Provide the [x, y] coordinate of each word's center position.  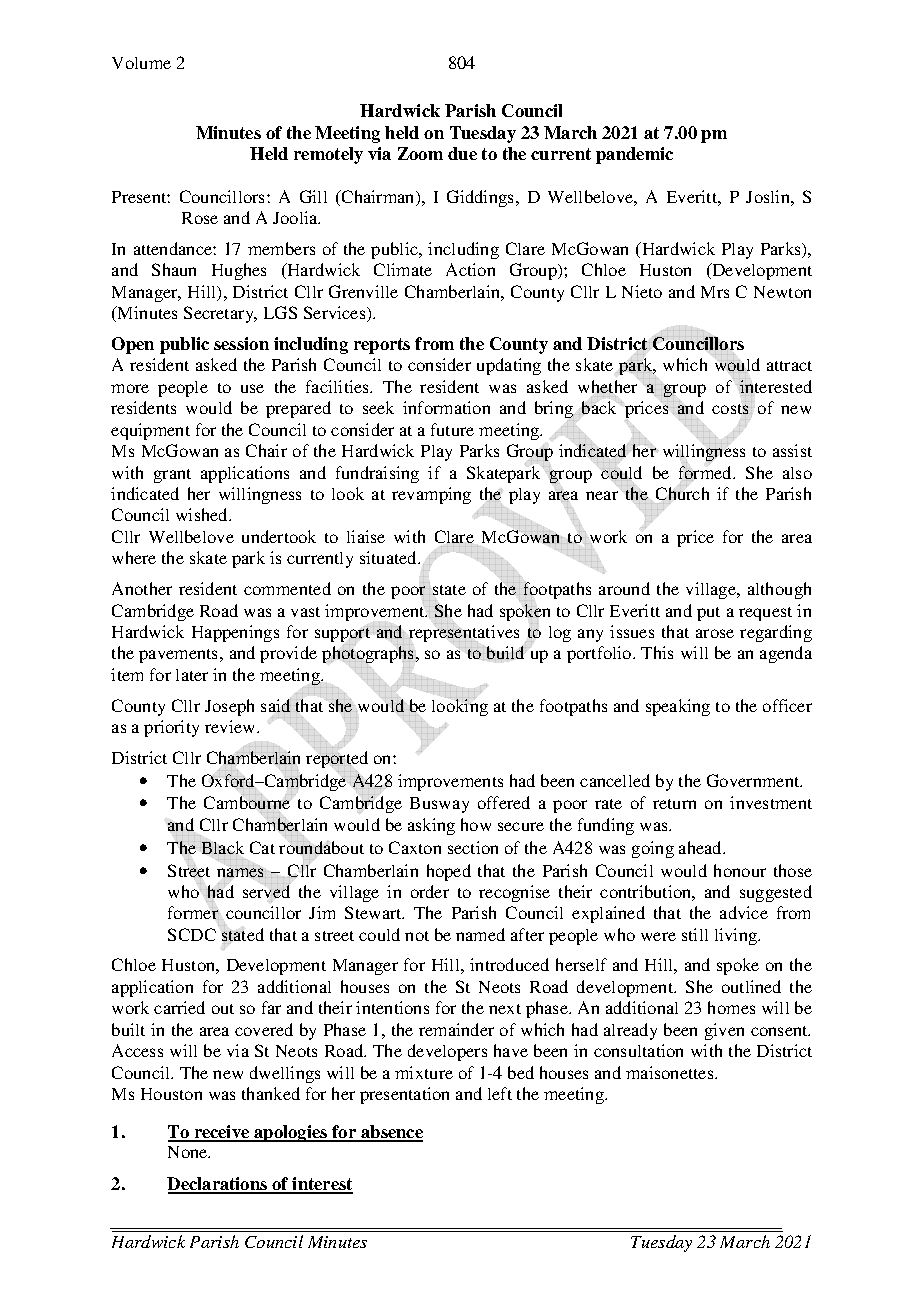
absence [391, 1133]
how [476, 824]
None [189, 1152]
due [462, 153]
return [674, 804]
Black [222, 847]
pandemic [634, 155]
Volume [141, 63]
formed [706, 472]
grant [172, 476]
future [452, 429]
